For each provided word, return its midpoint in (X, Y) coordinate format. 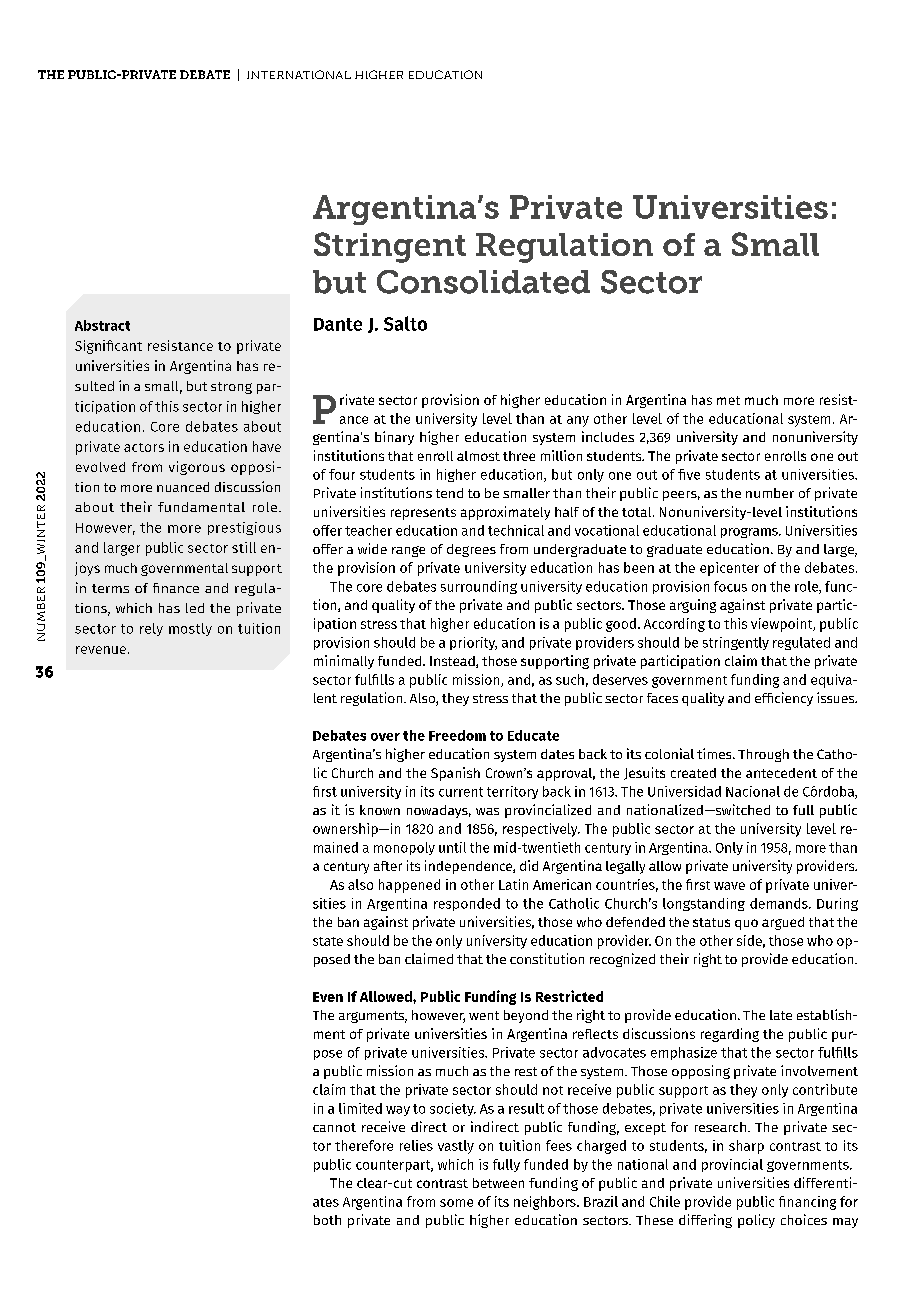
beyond (526, 1016)
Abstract (102, 325)
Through (763, 755)
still (244, 547)
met (728, 400)
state (328, 941)
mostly (190, 629)
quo (746, 924)
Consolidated (483, 282)
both (327, 1220)
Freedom (457, 735)
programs (750, 533)
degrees (471, 550)
